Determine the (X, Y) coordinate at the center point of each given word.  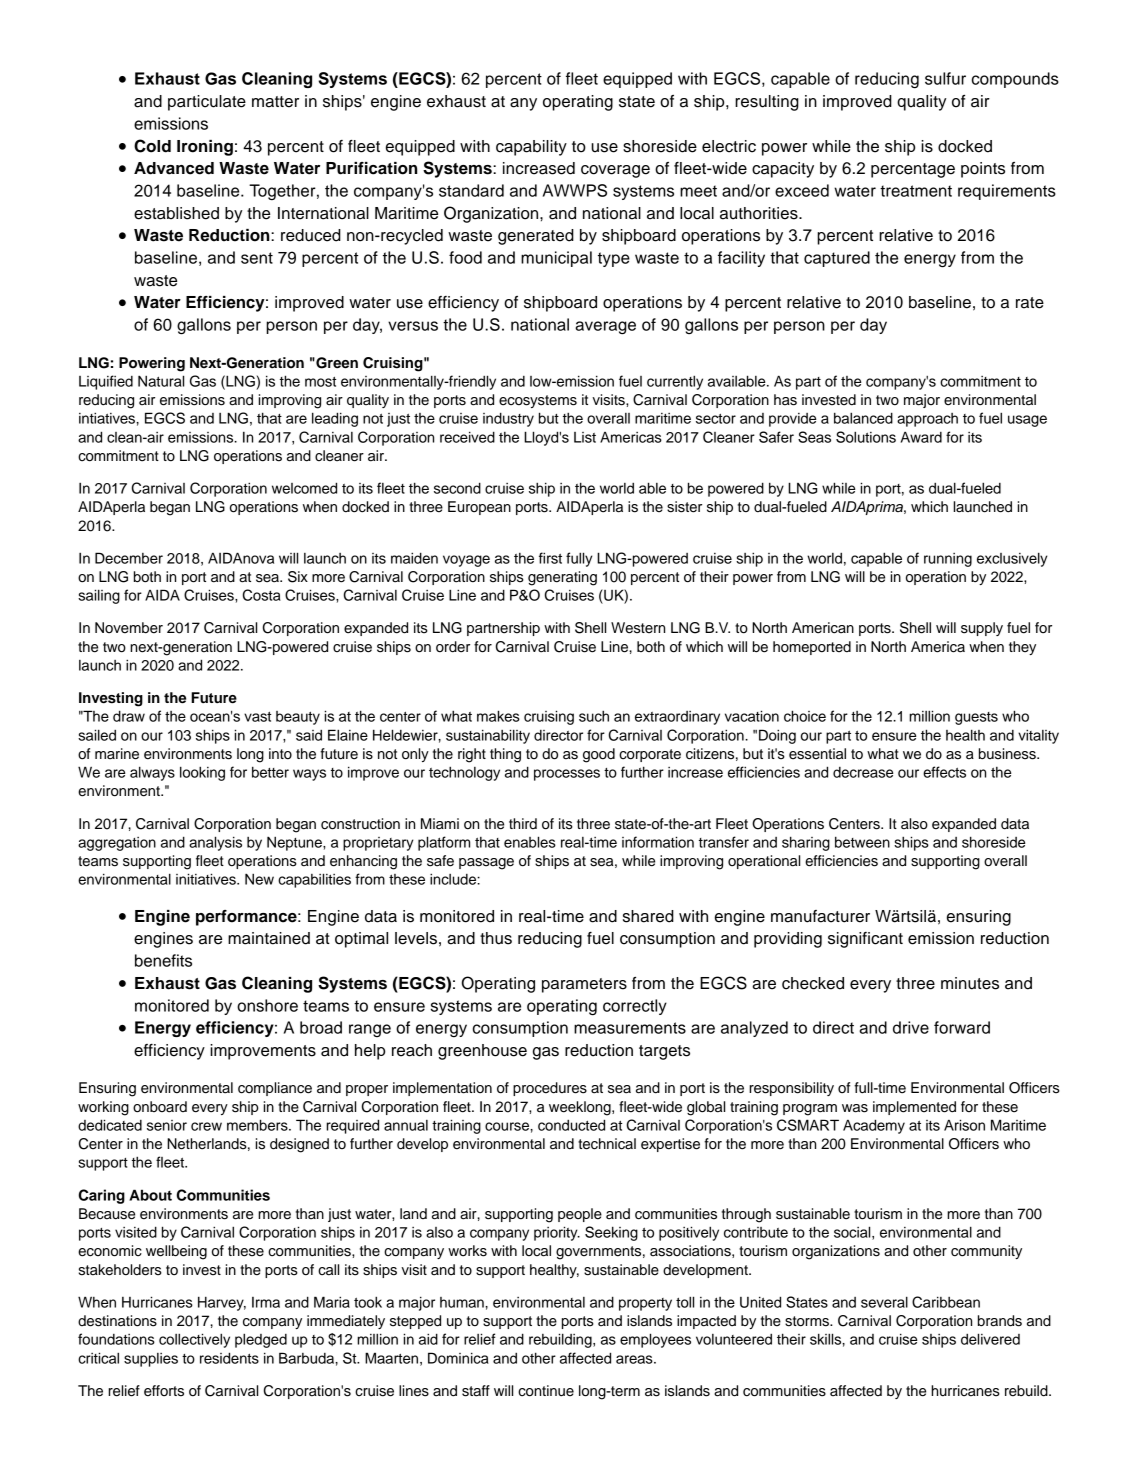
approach (927, 420)
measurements (630, 1028)
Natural (161, 381)
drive (911, 1027)
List (585, 437)
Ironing (205, 148)
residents (229, 1358)
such (594, 716)
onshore (267, 1005)
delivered (990, 1339)
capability (531, 148)
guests (976, 718)
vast (257, 717)
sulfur (945, 78)
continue (546, 1391)
